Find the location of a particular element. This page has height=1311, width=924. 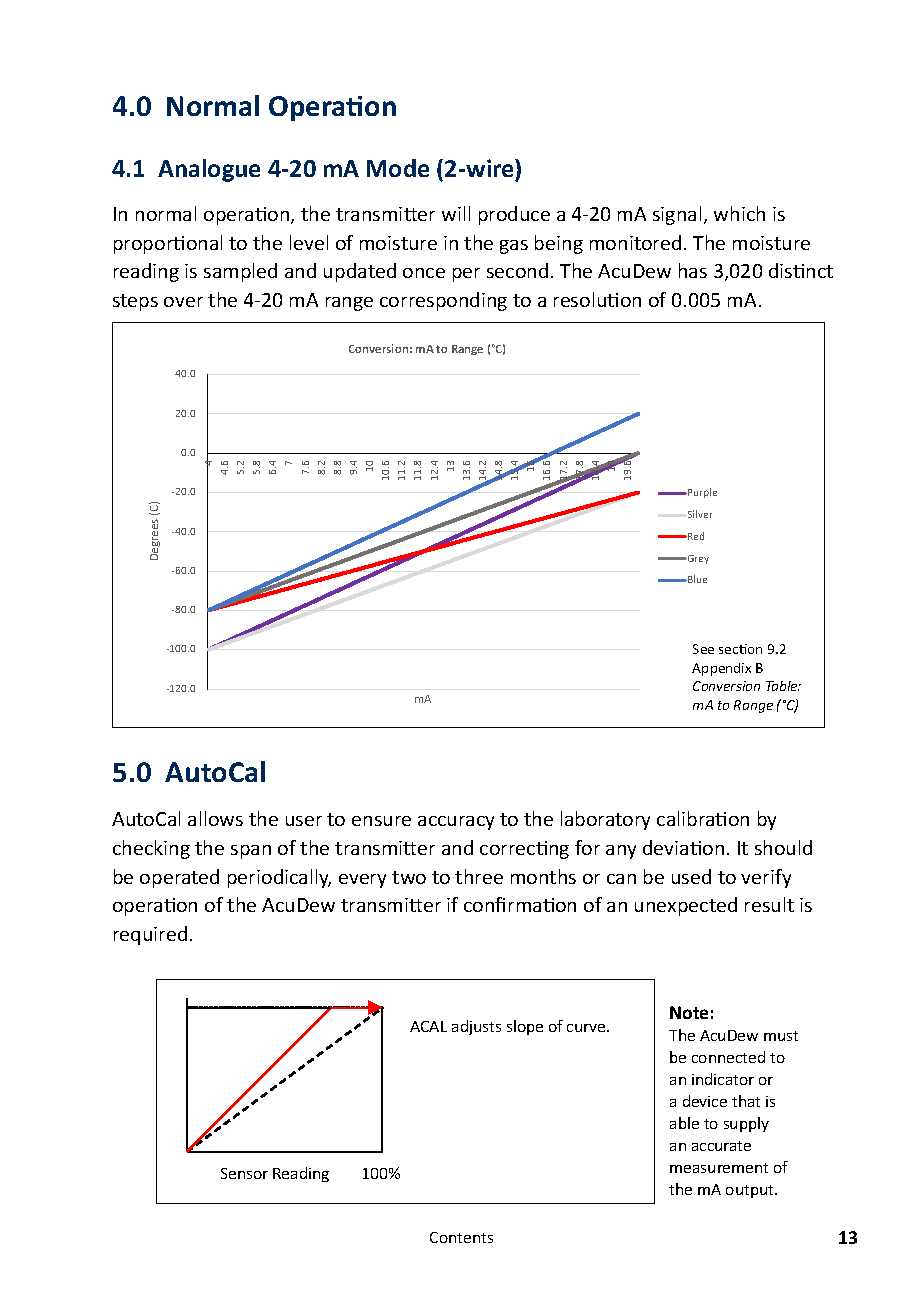

accuracy is located at coordinates (456, 823).
